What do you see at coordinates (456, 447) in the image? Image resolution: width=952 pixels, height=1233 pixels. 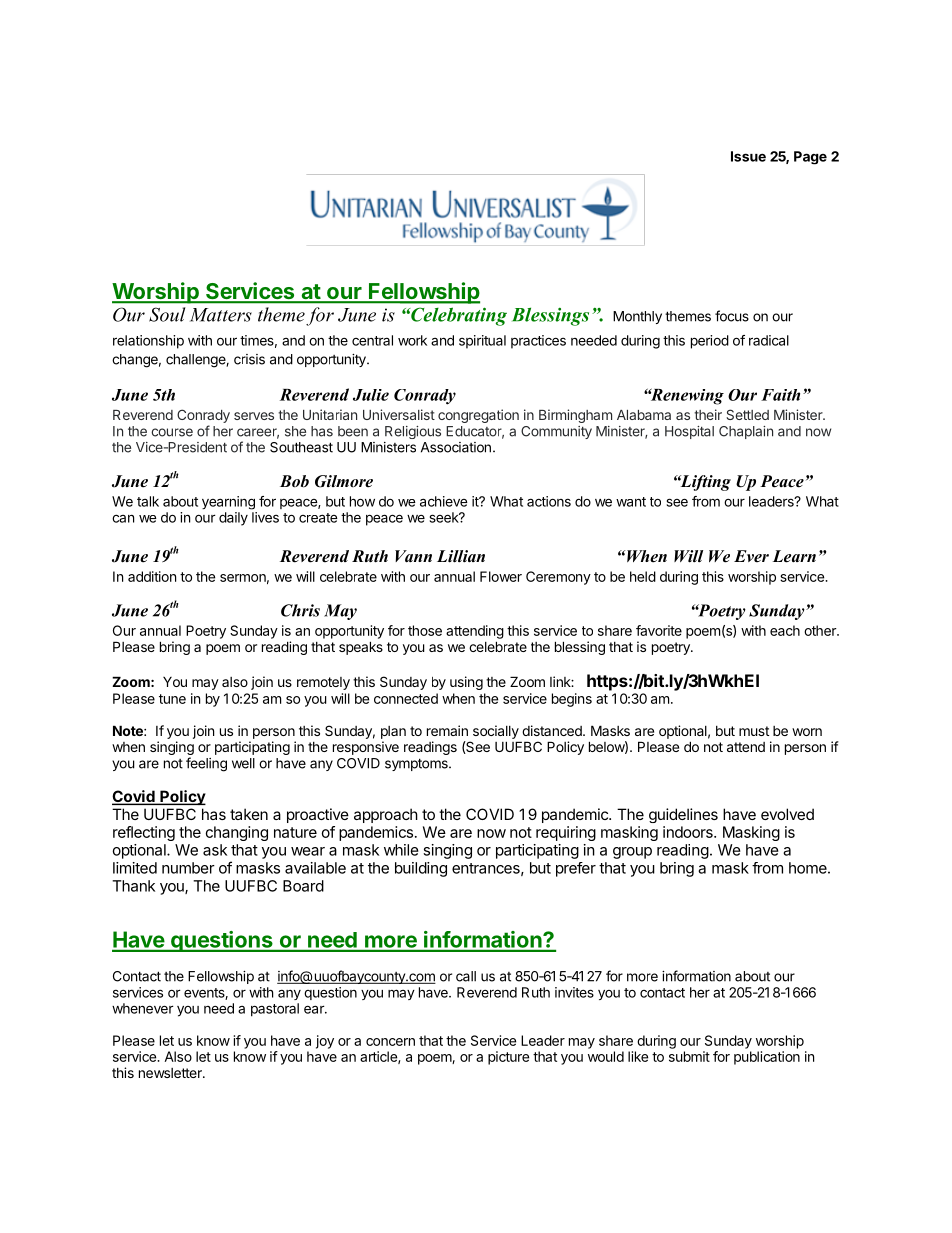 I see `Association` at bounding box center [456, 447].
